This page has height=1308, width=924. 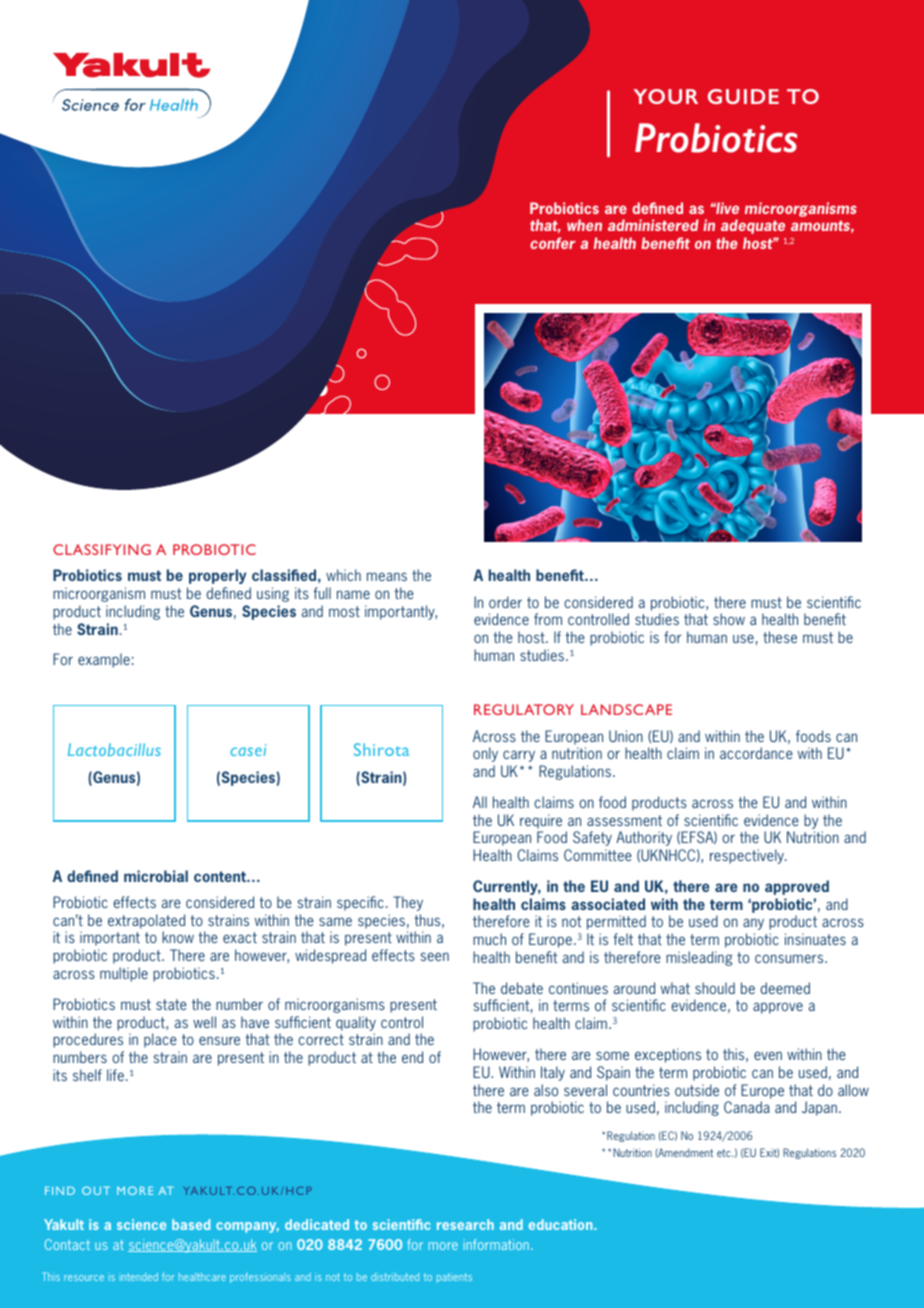 What do you see at coordinates (584, 225) in the page?
I see `when` at bounding box center [584, 225].
